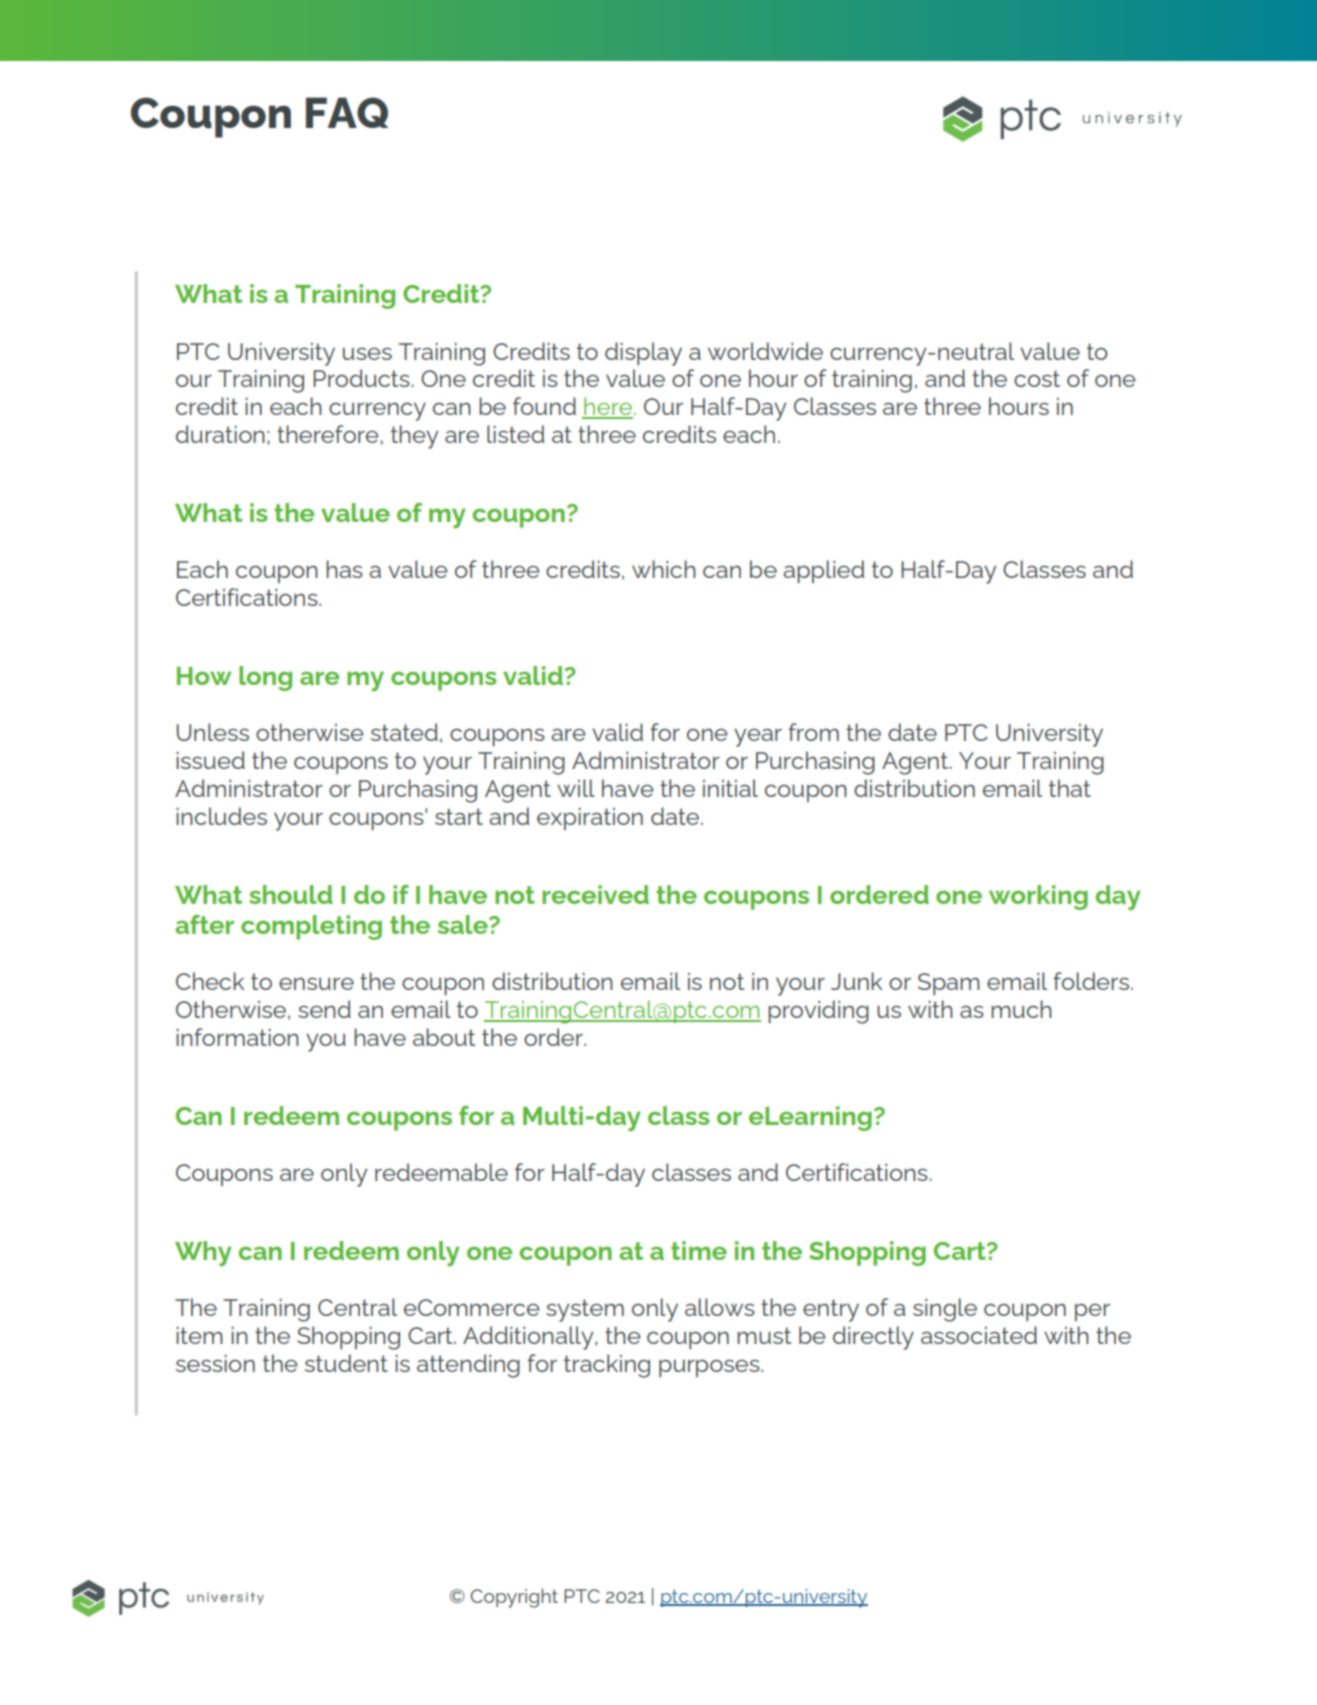 The width and height of the image is (1317, 1705). Describe the element at coordinates (514, 1598) in the image. I see `Copyright` at that location.
